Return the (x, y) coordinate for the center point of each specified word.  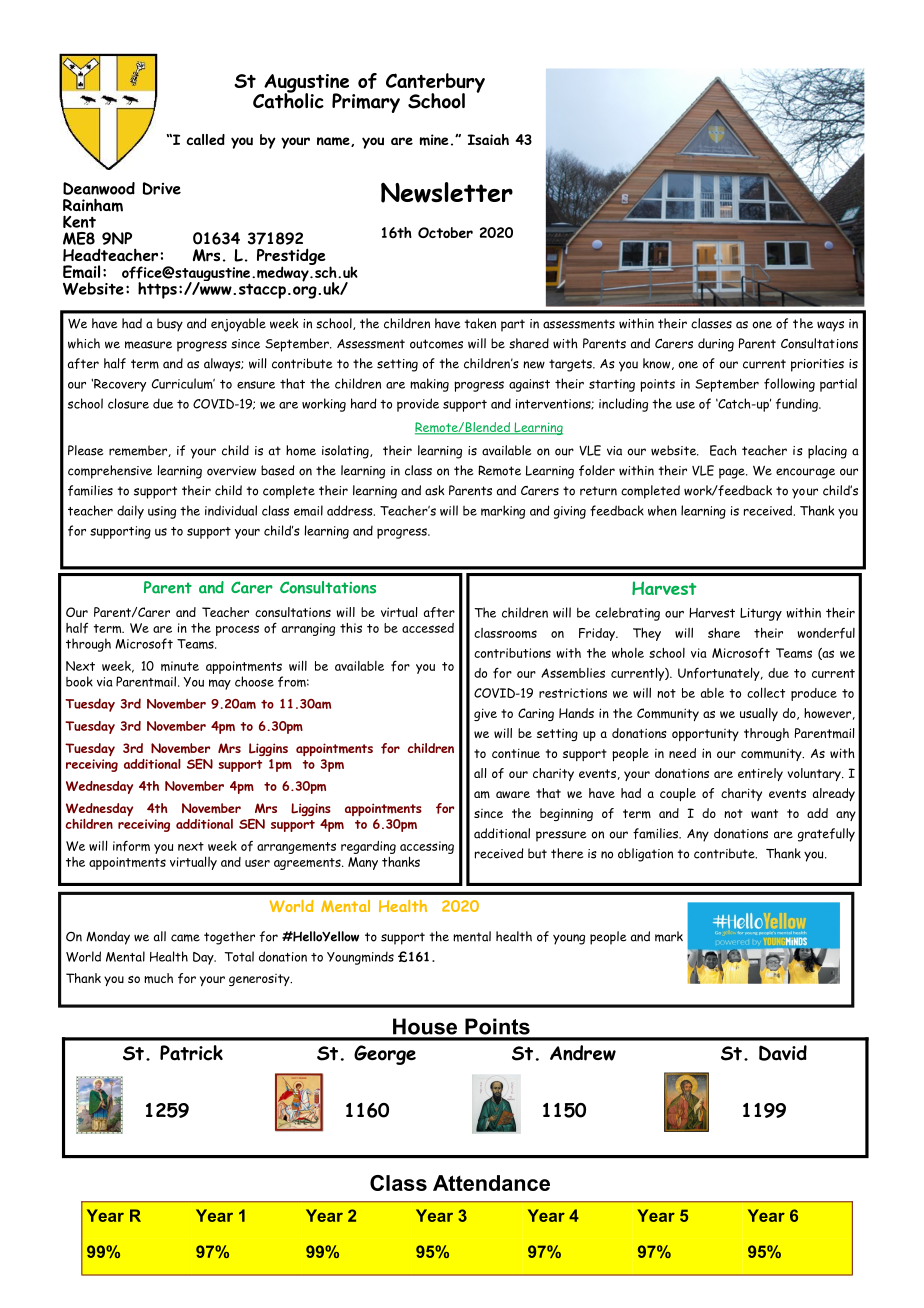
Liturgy (761, 614)
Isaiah (488, 139)
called (206, 139)
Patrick (191, 1053)
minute (180, 666)
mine (434, 140)
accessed (428, 628)
